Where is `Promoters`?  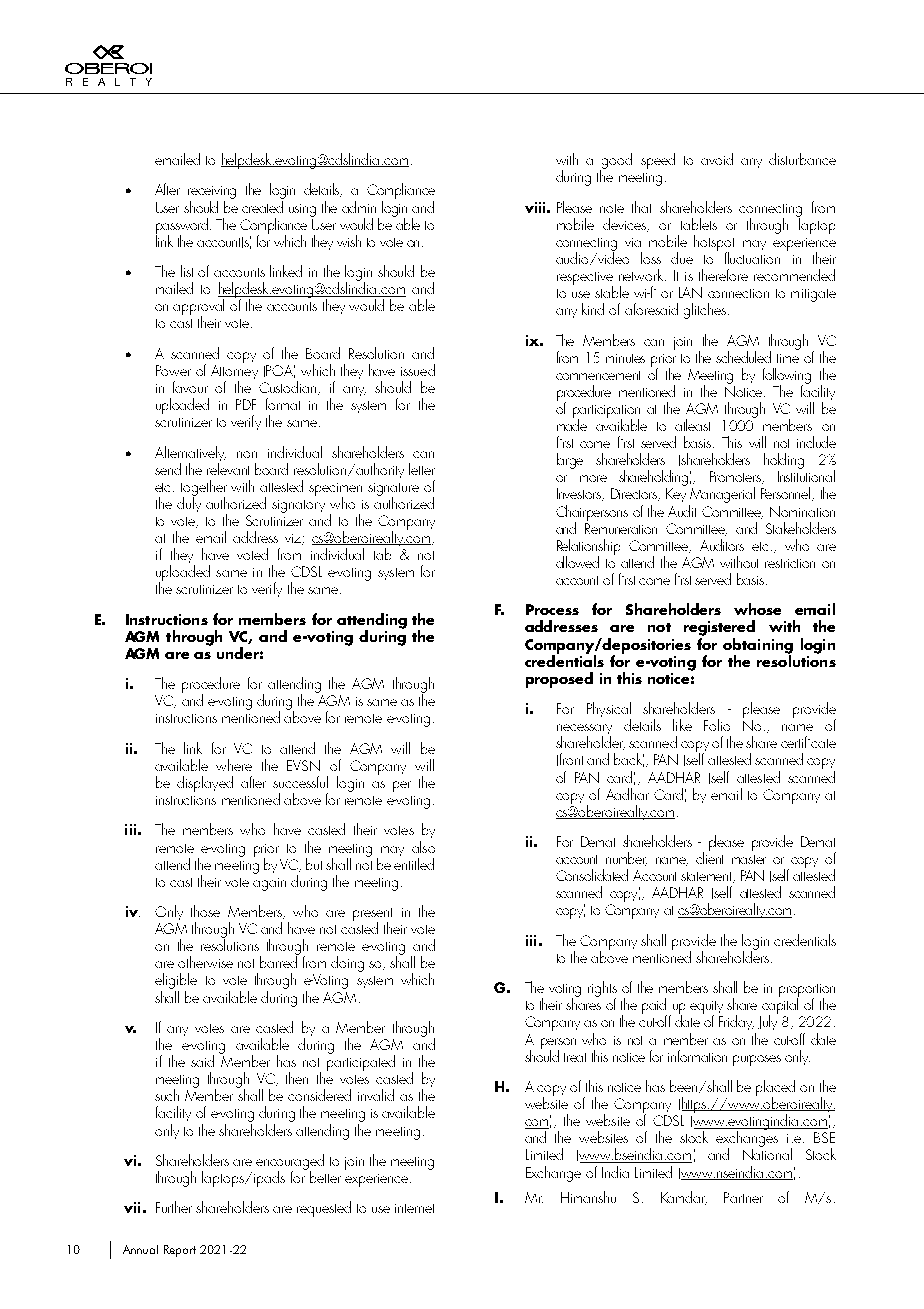 Promoters is located at coordinates (736, 477).
